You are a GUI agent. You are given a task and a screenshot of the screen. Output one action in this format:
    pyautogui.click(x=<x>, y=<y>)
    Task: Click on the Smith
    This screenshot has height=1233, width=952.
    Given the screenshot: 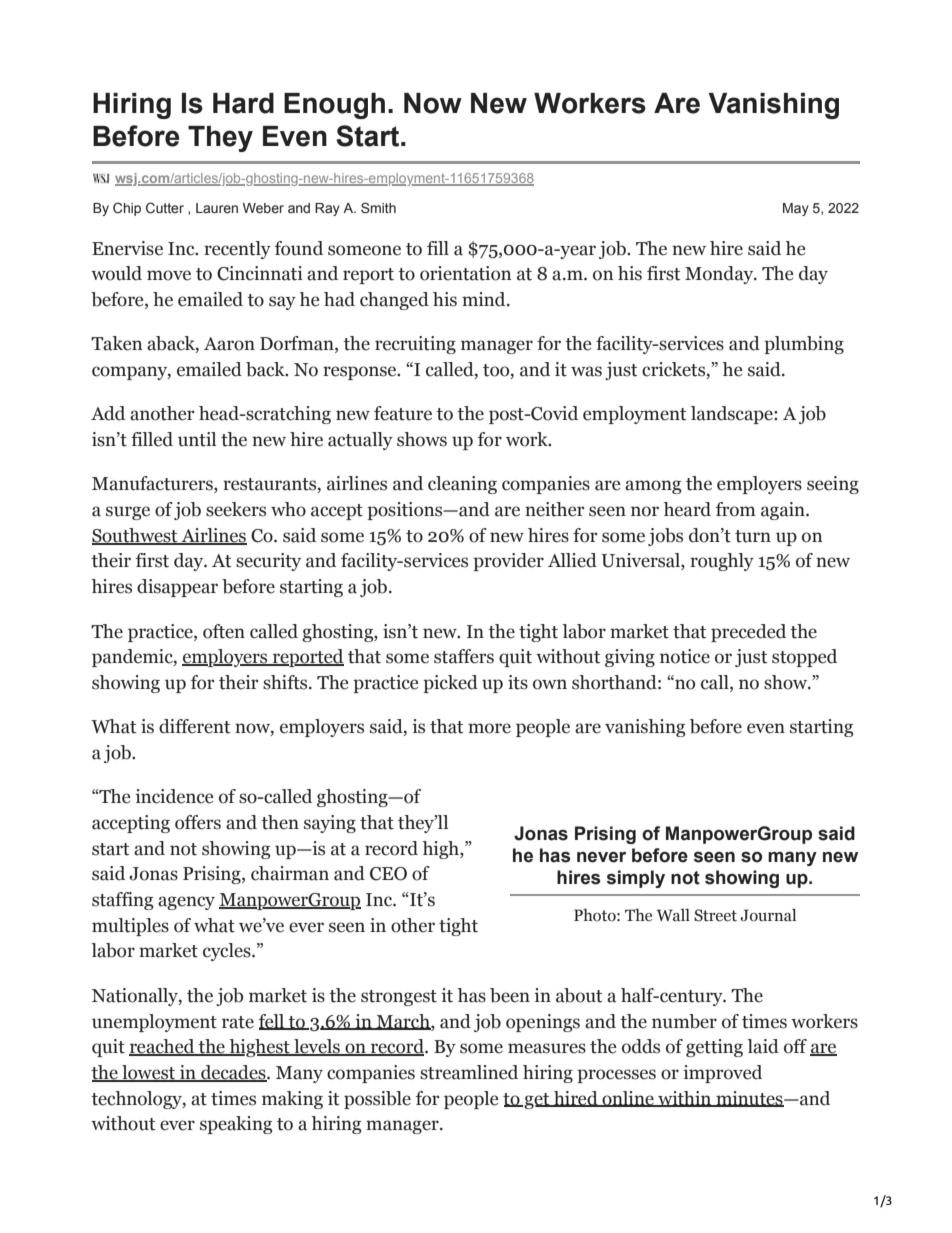 What is the action you would take?
    pyautogui.click(x=378, y=208)
